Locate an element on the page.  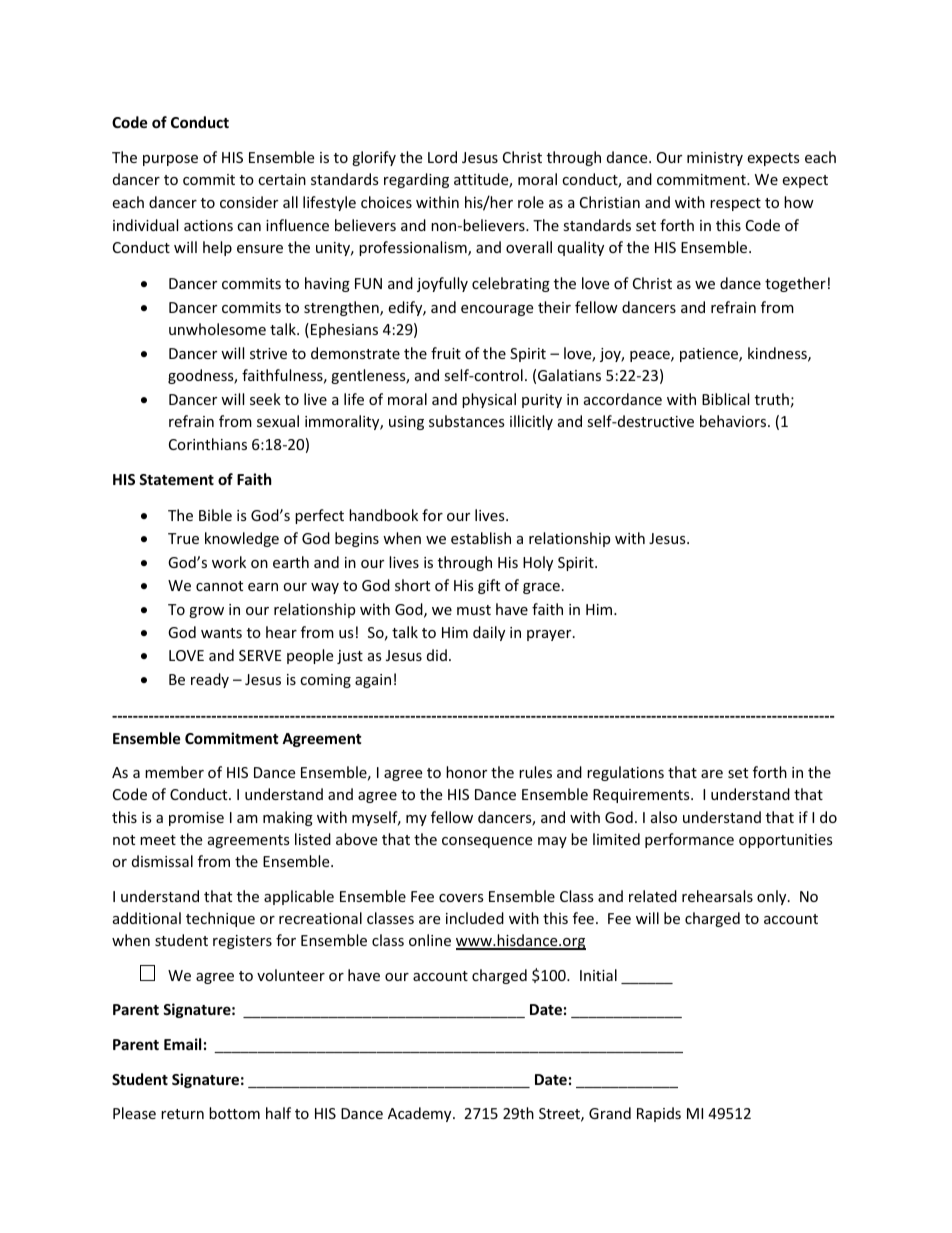
covers is located at coordinates (461, 898).
